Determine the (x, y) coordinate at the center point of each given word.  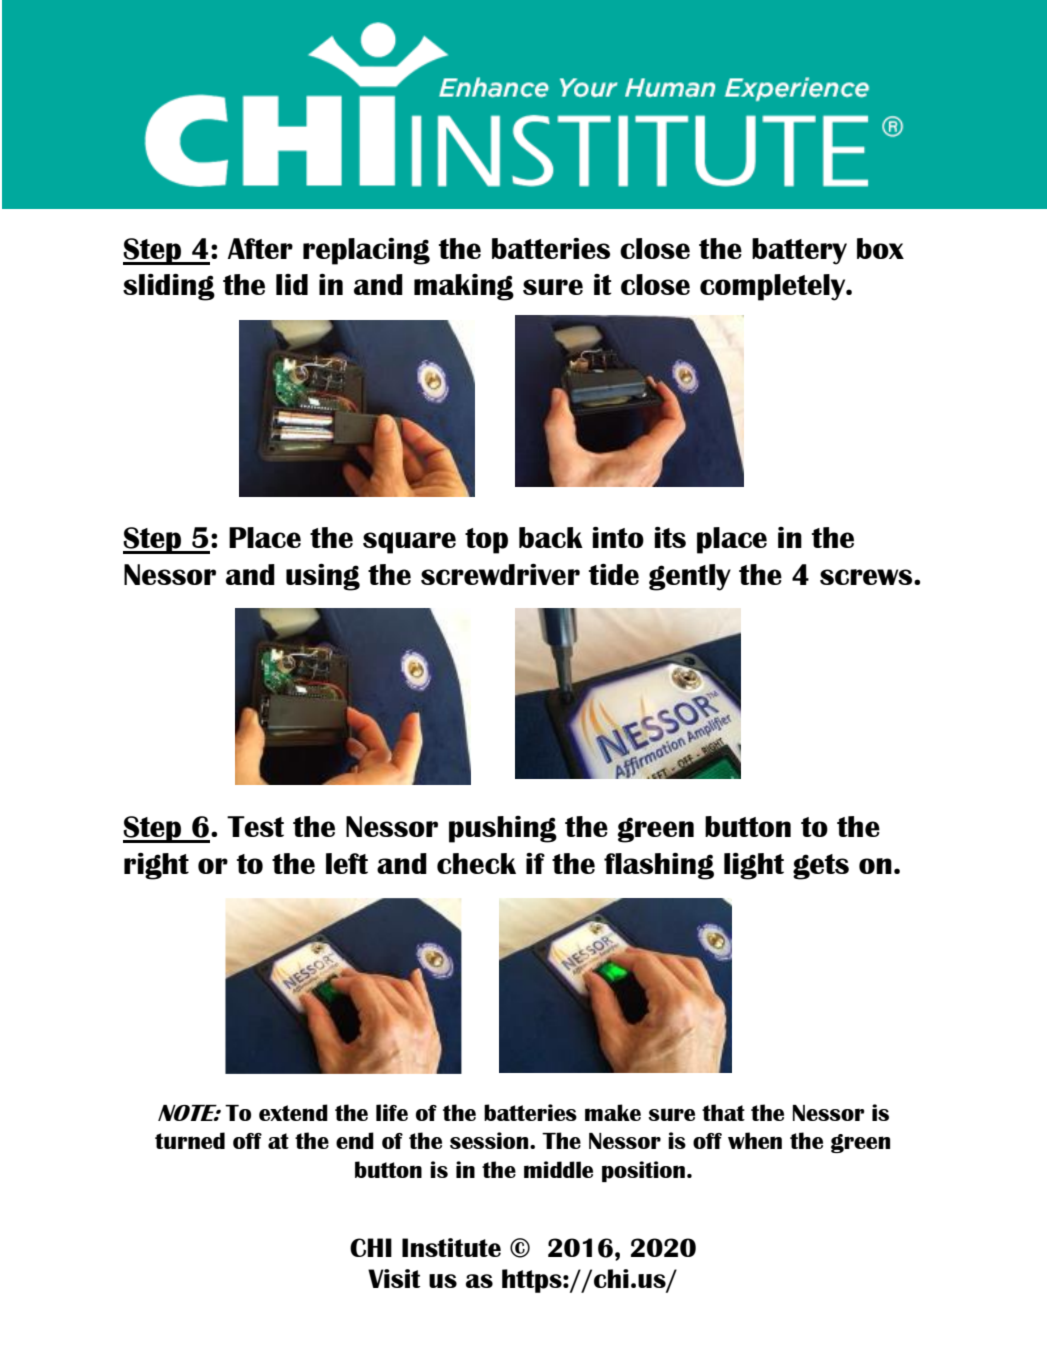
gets (821, 867)
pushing (503, 829)
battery (799, 251)
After (260, 248)
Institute (451, 1247)
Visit (394, 1278)
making (464, 287)
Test (255, 826)
